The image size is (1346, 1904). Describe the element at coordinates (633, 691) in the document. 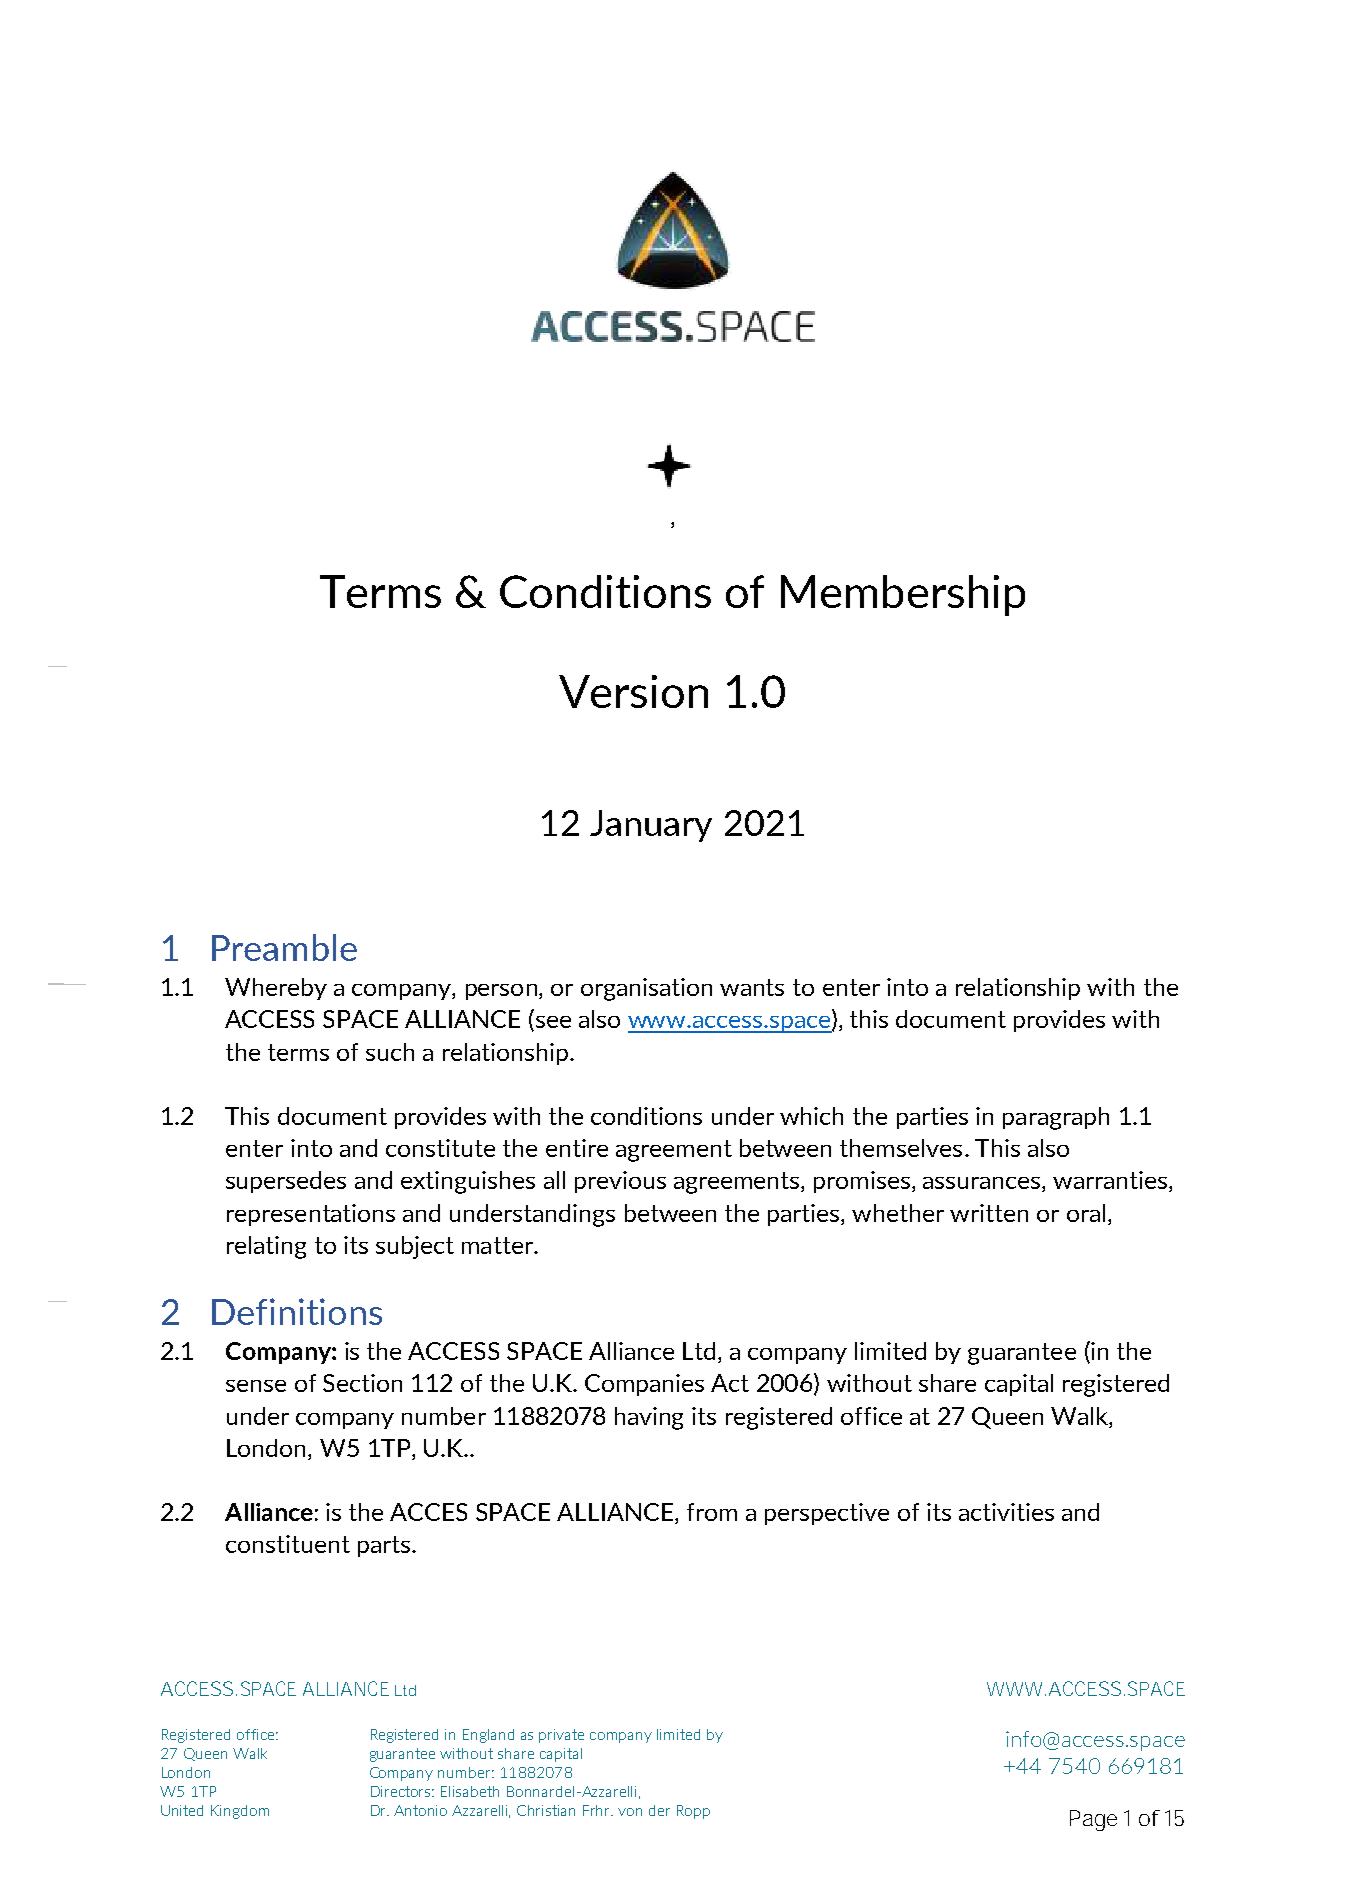

I see `Version` at that location.
